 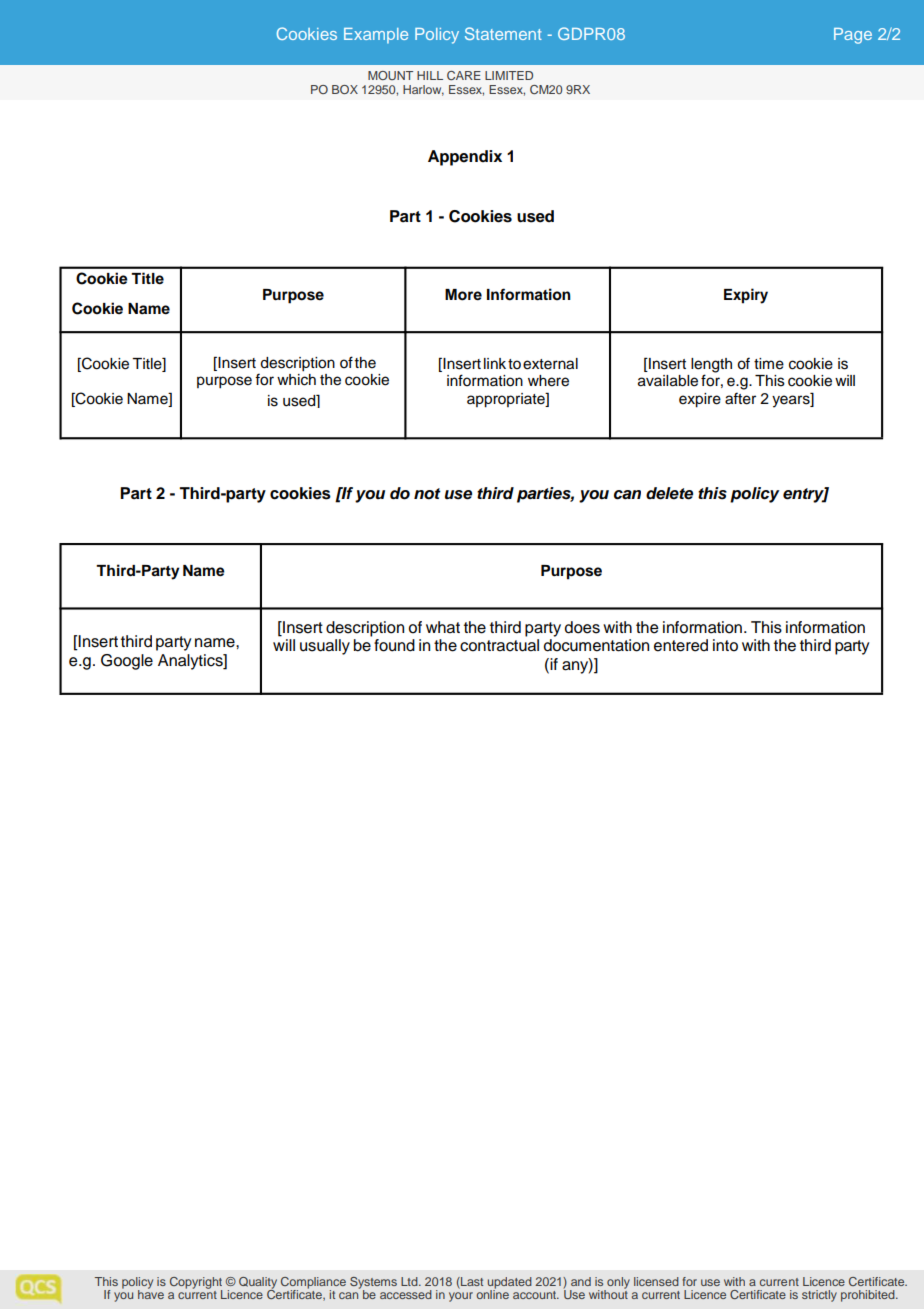 I want to click on Copyright, so click(x=196, y=1284).
